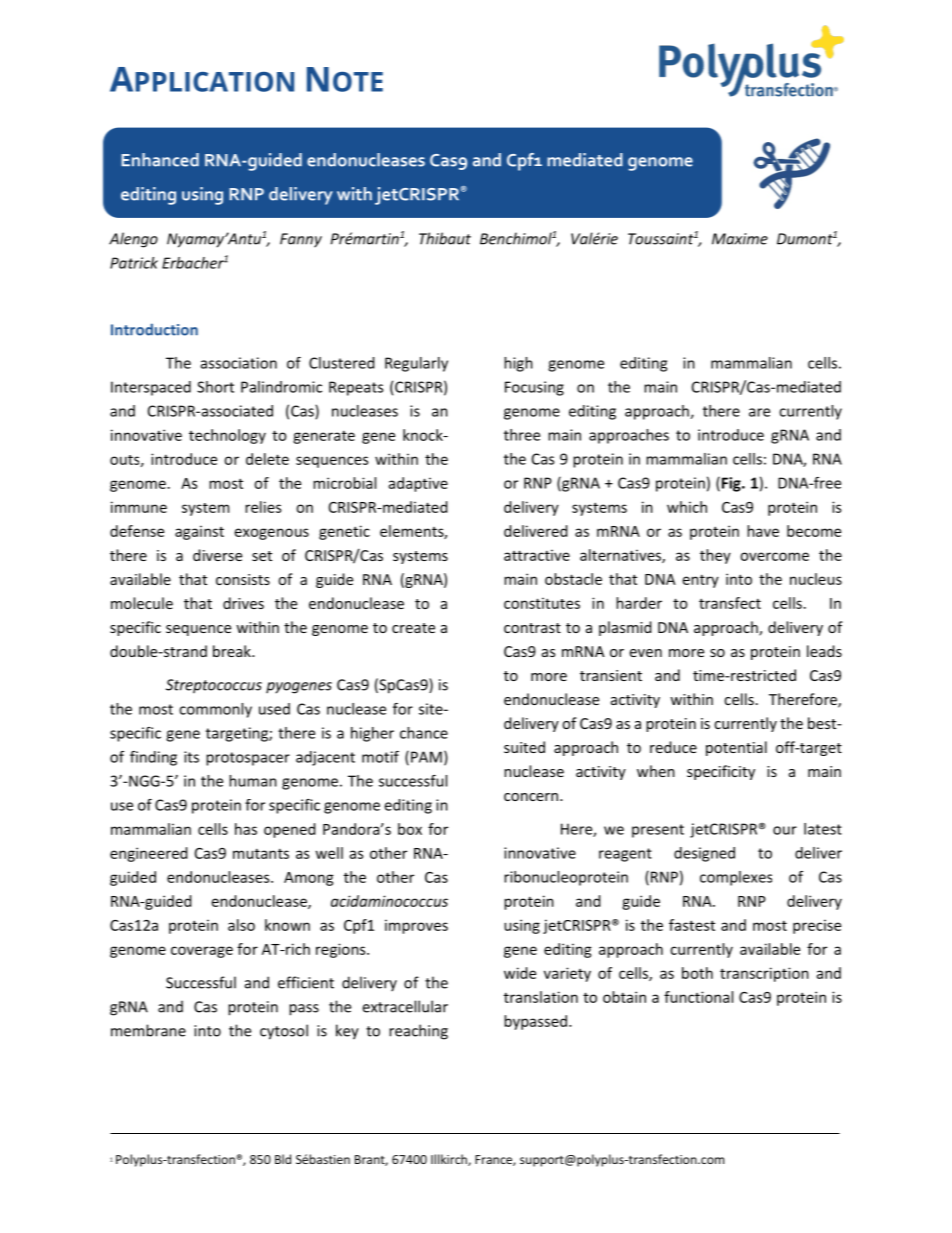 This page has height=1233, width=952. I want to click on membrane, so click(148, 1030).
